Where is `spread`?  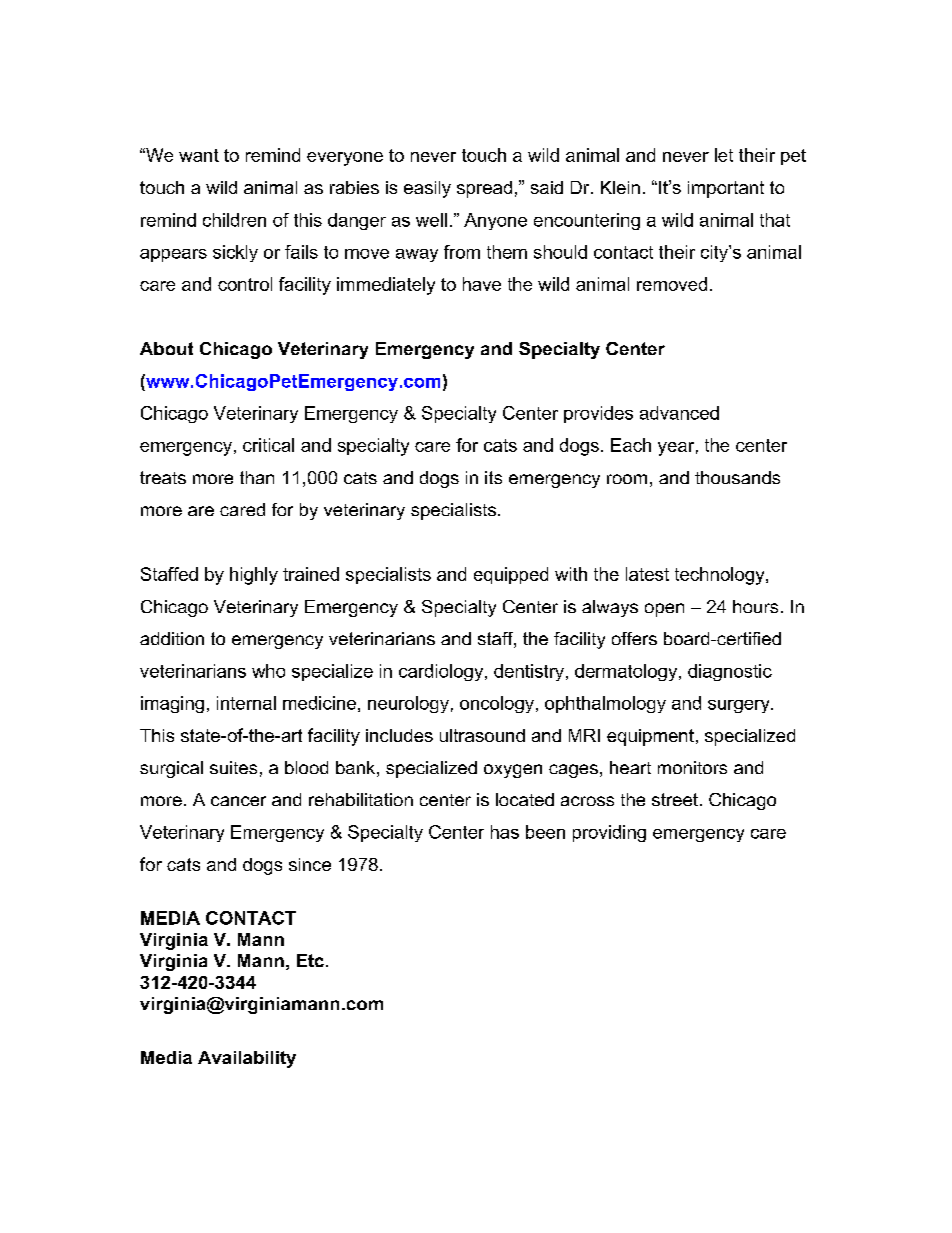
spread is located at coordinates (484, 189).
